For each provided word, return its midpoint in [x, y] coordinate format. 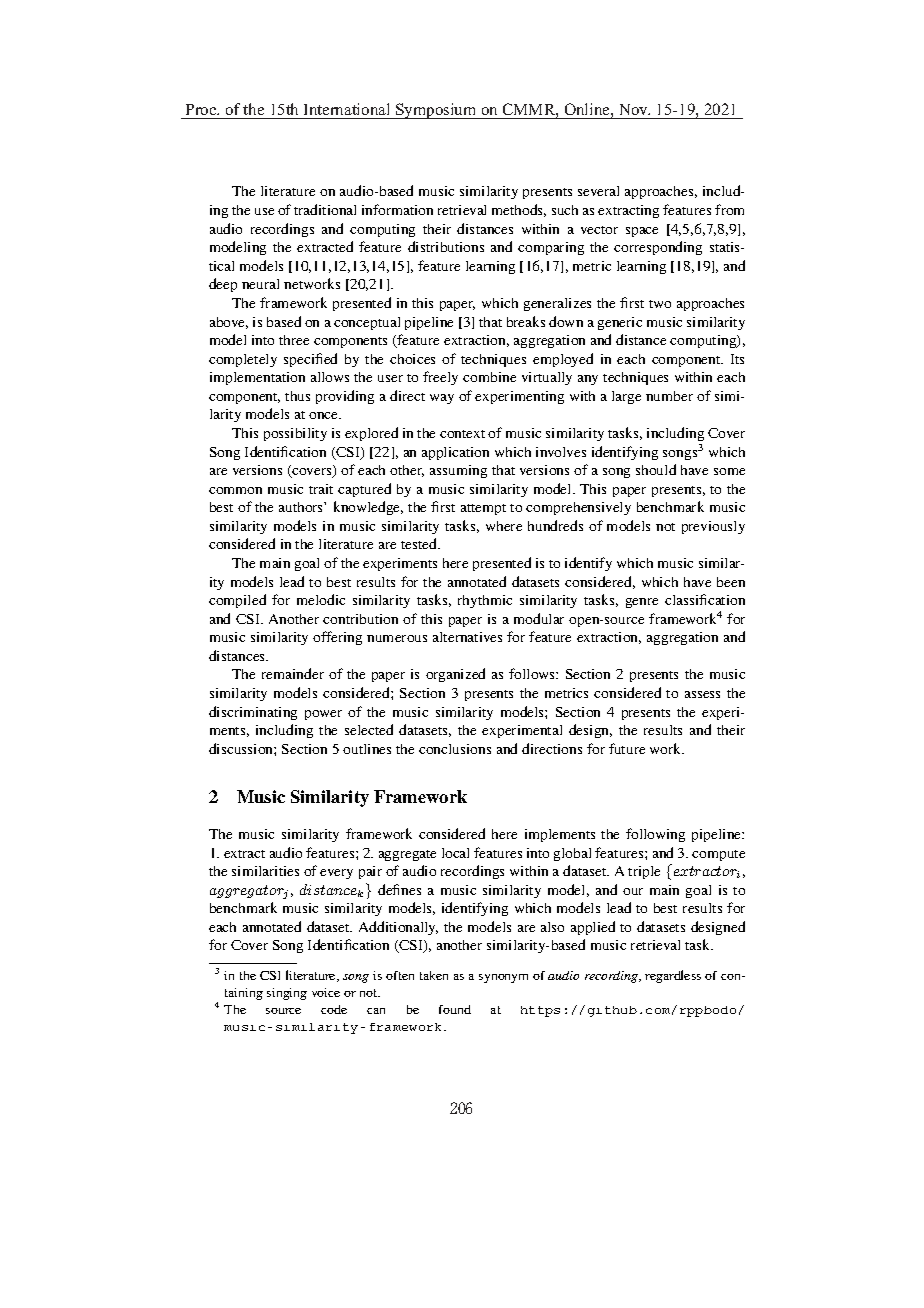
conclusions [455, 749]
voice [326, 992]
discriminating [253, 713]
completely [243, 360]
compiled [237, 601]
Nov [635, 109]
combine [489, 377]
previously [713, 527]
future [627, 748]
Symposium [436, 111]
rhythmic [485, 601]
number [669, 396]
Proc [202, 109]
